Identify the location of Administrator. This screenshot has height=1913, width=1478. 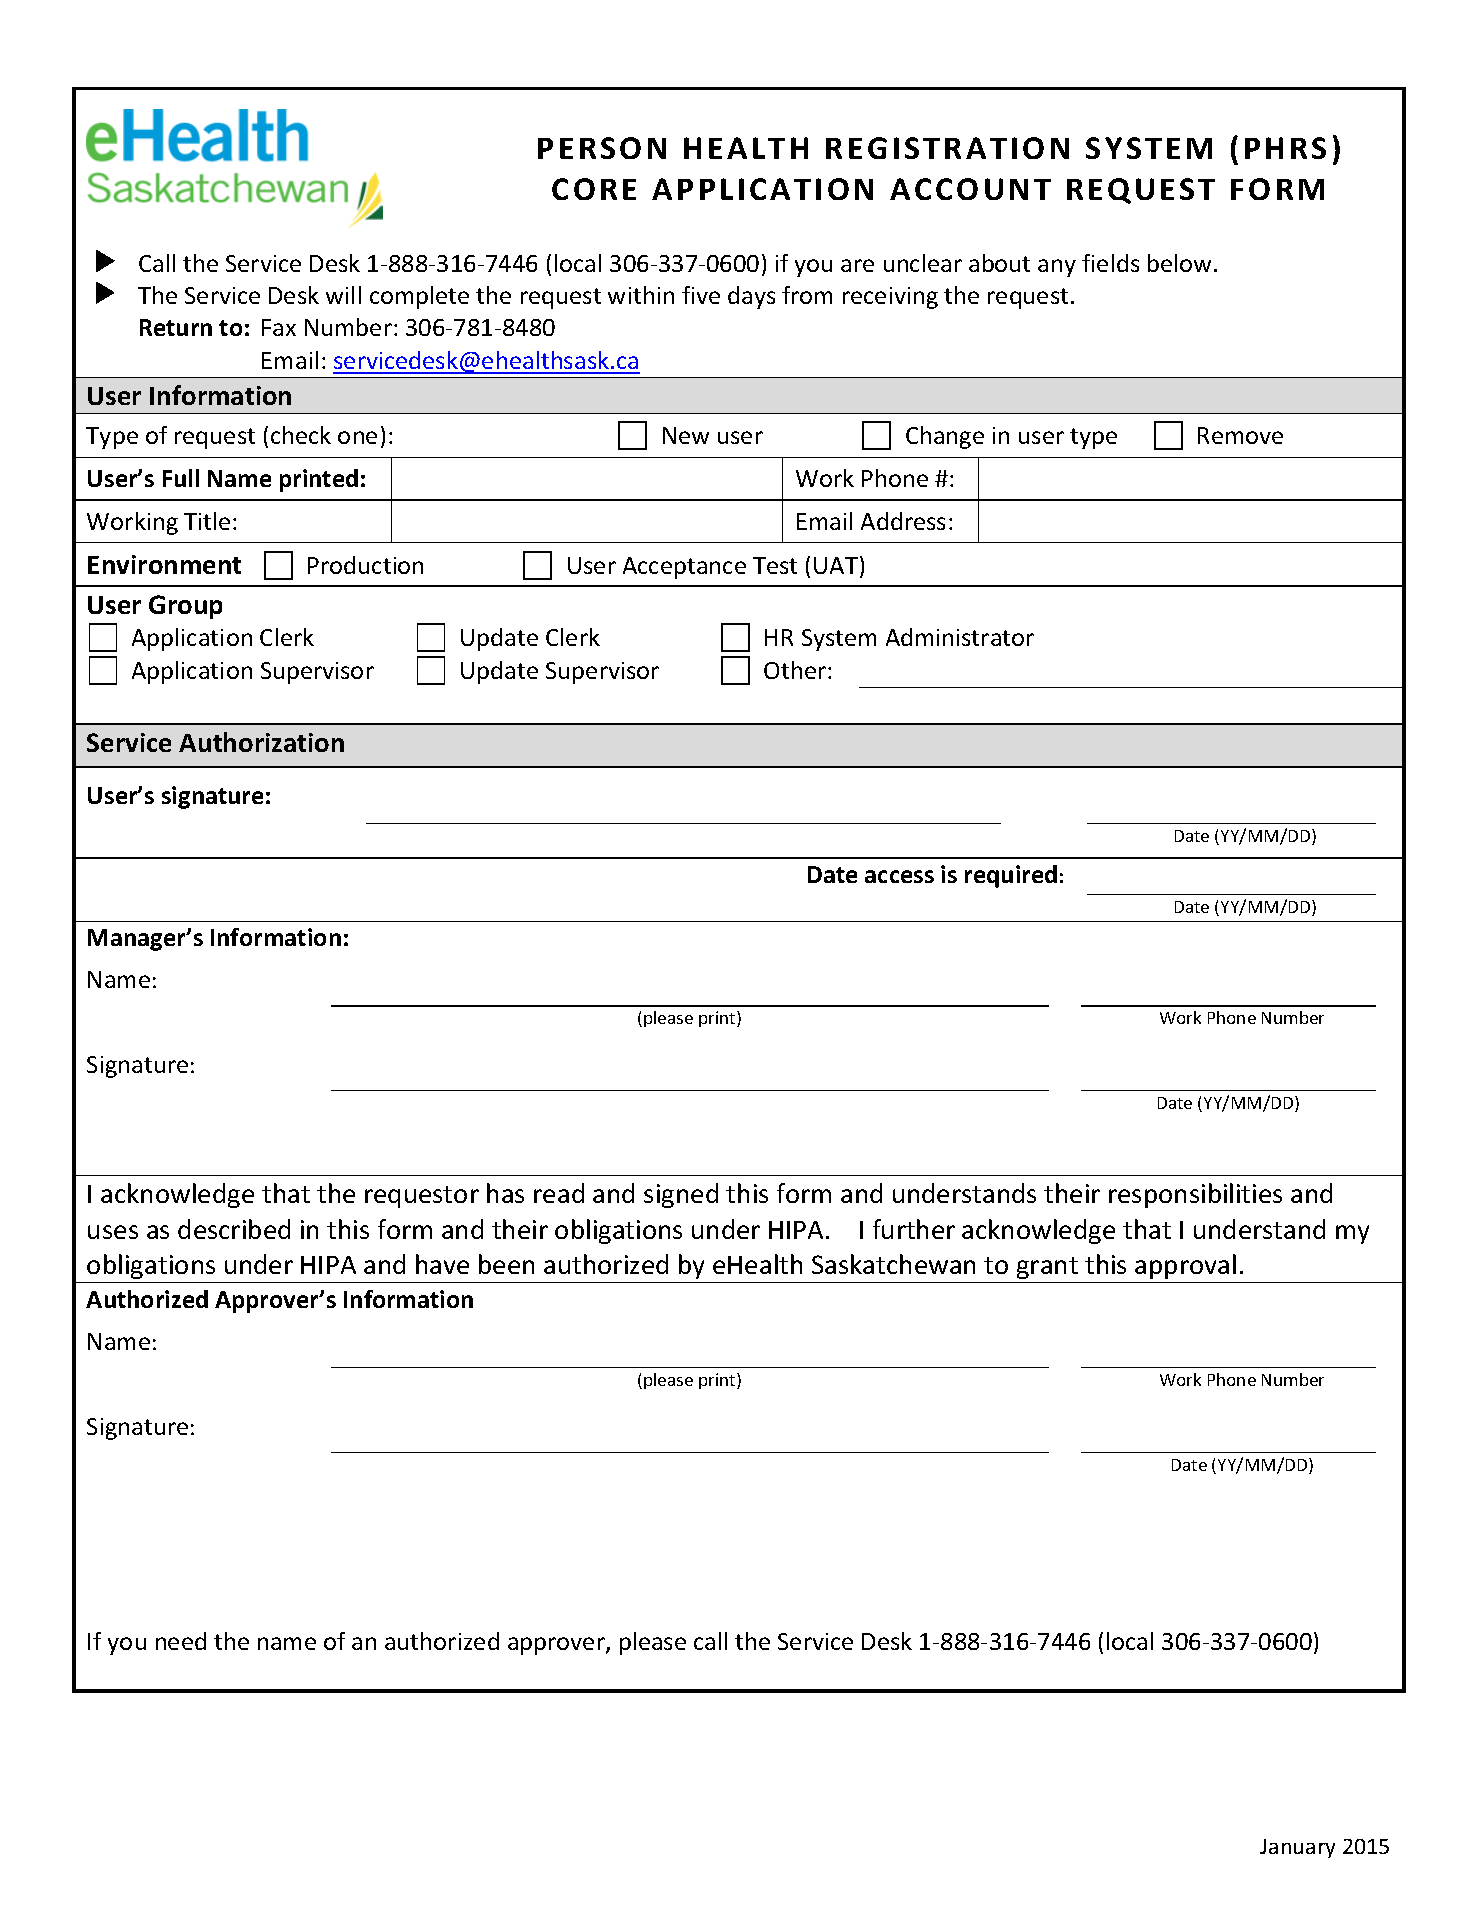
(960, 637).
